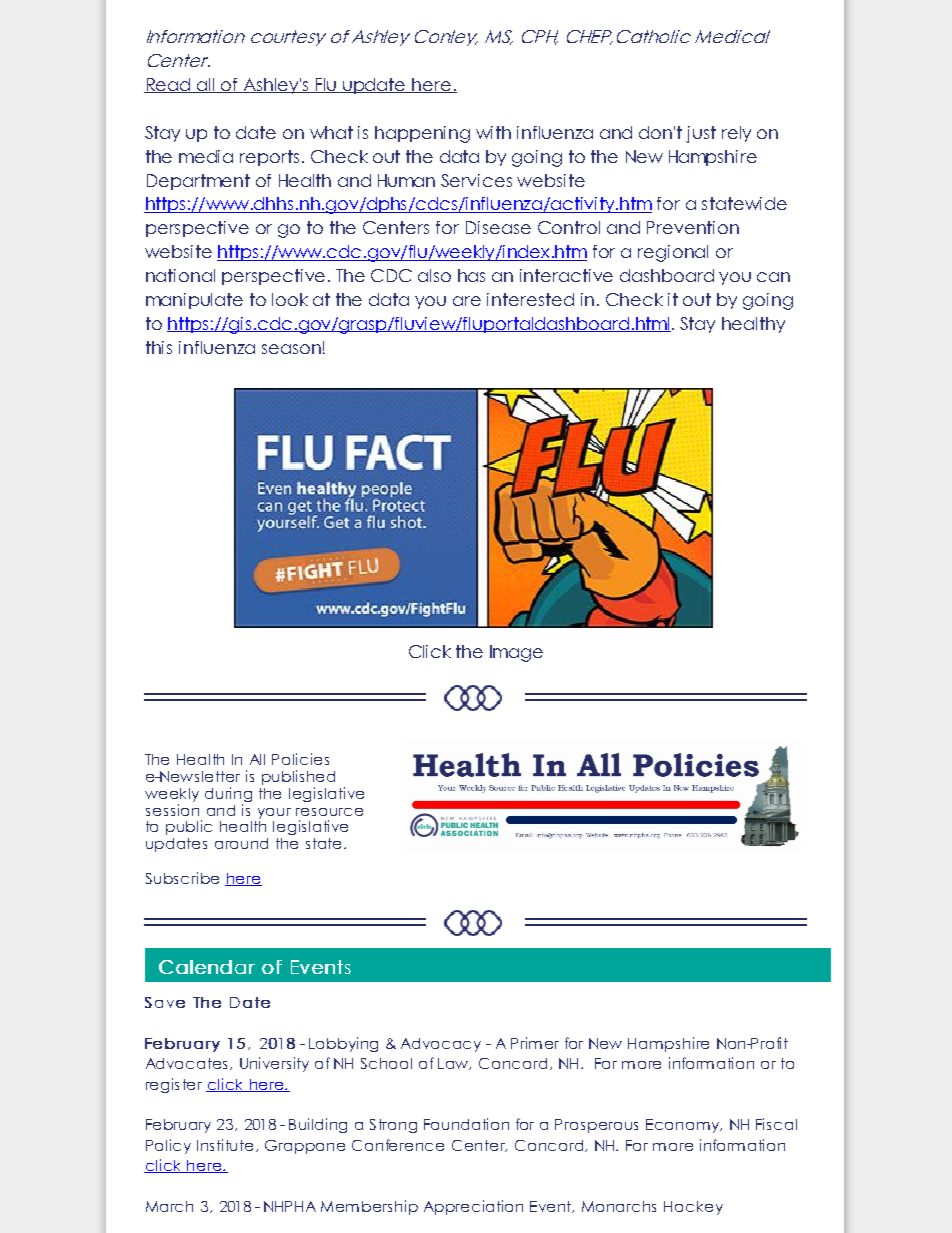 This screenshot has width=952, height=1233. What do you see at coordinates (516, 653) in the screenshot?
I see `Image` at bounding box center [516, 653].
